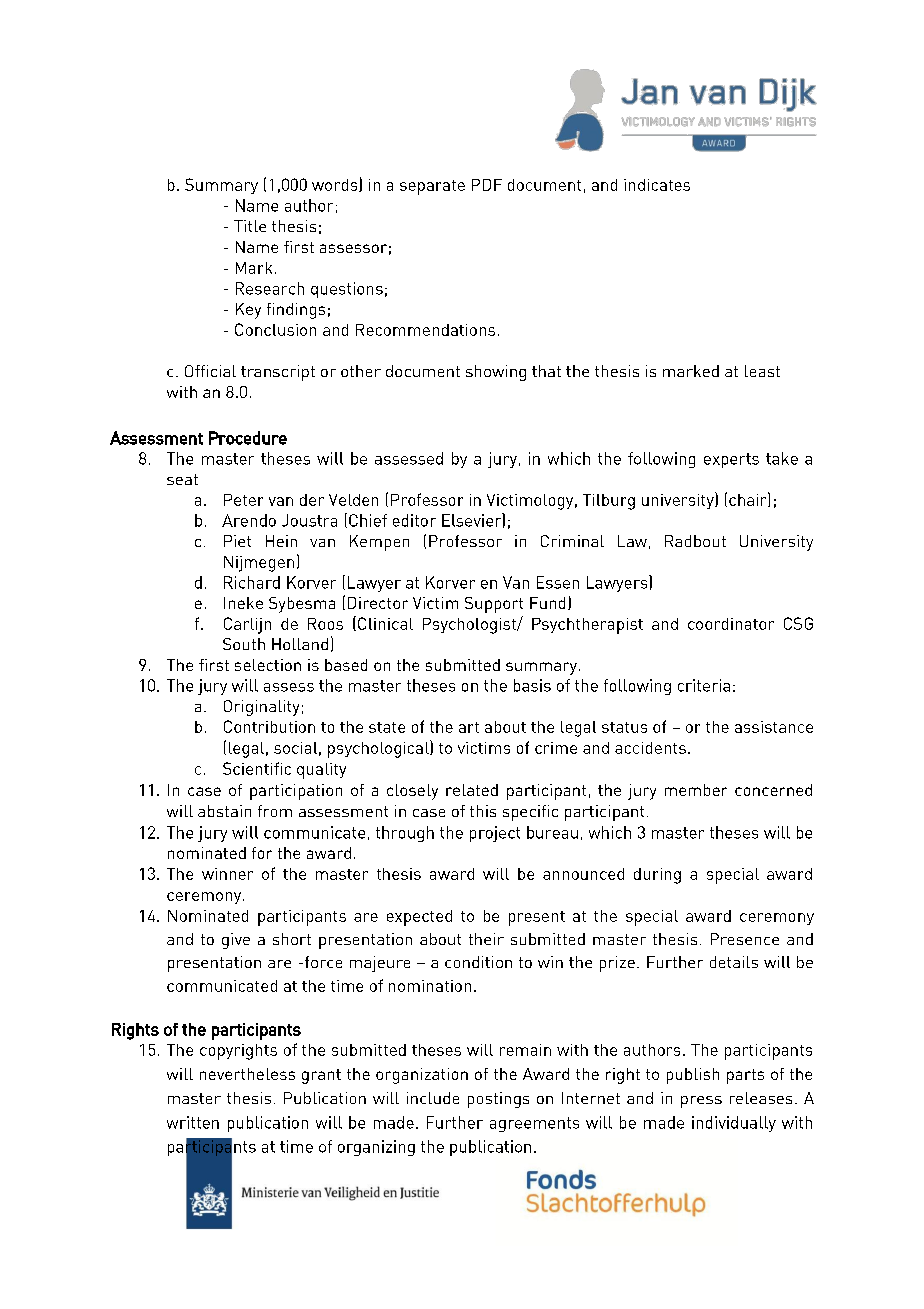 Image resolution: width=924 pixels, height=1309 pixels. Describe the element at coordinates (486, 939) in the page. I see `their` at that location.
